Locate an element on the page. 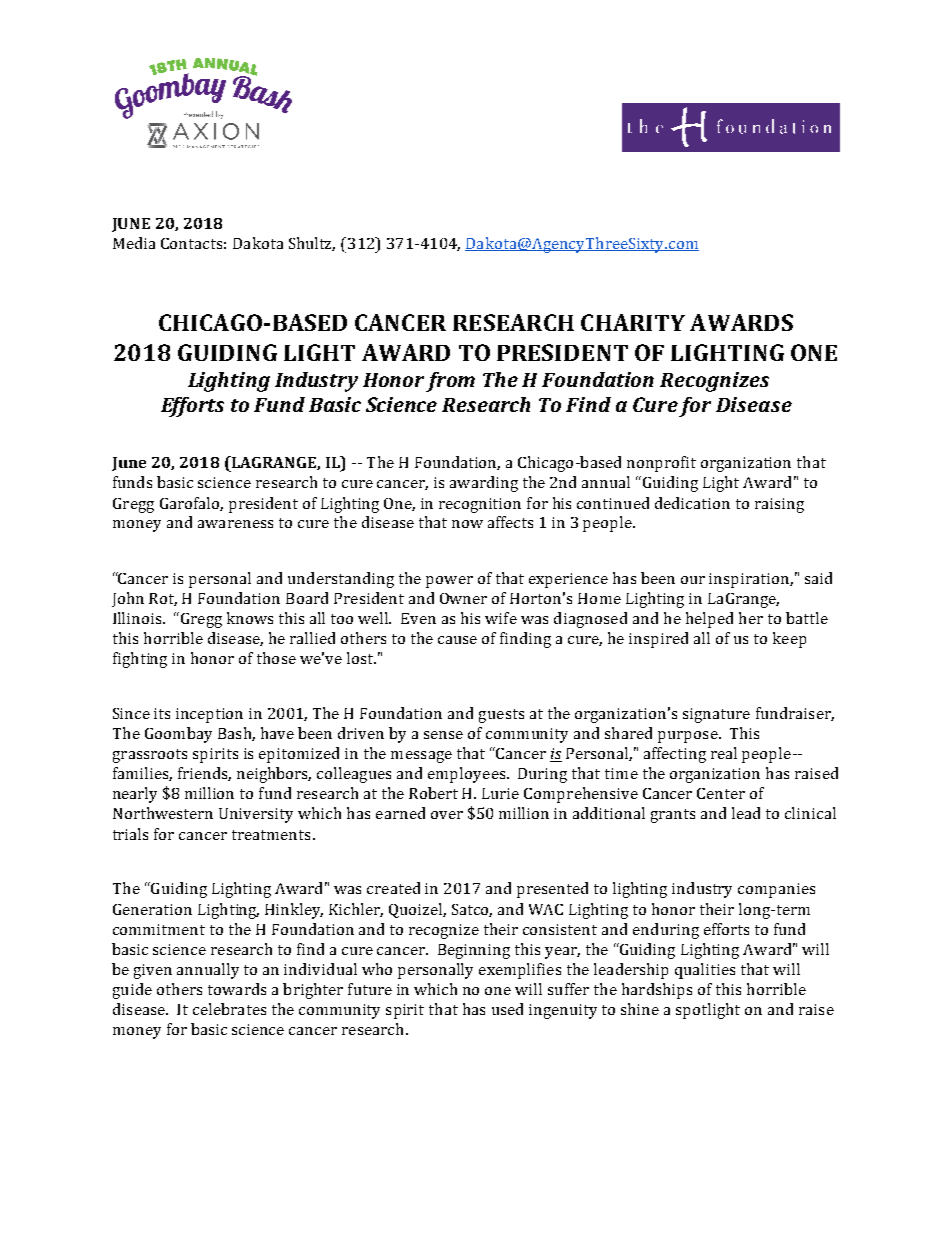 The image size is (952, 1233). helped is located at coordinates (709, 620).
